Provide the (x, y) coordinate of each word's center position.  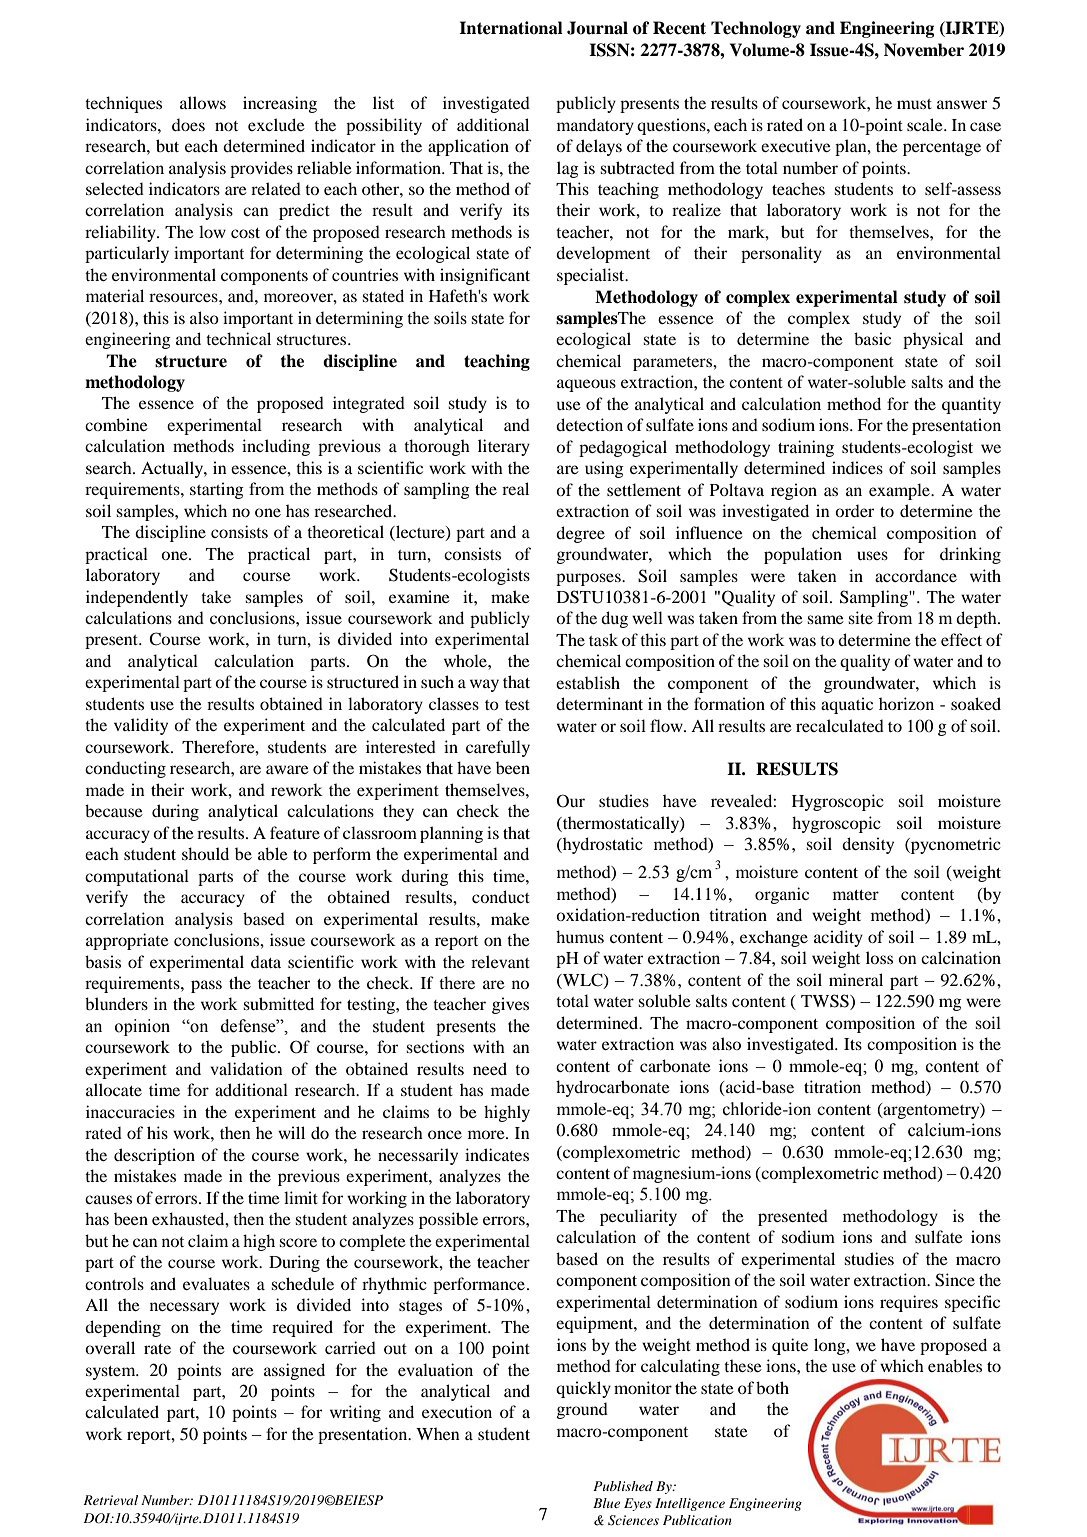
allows (203, 102)
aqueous (586, 385)
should (205, 853)
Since (955, 1280)
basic (872, 338)
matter (856, 895)
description (154, 1156)
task (603, 639)
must (914, 104)
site (860, 617)
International (511, 28)
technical (238, 338)
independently (137, 598)
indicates (497, 1154)
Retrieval (110, 1500)
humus (580, 936)
